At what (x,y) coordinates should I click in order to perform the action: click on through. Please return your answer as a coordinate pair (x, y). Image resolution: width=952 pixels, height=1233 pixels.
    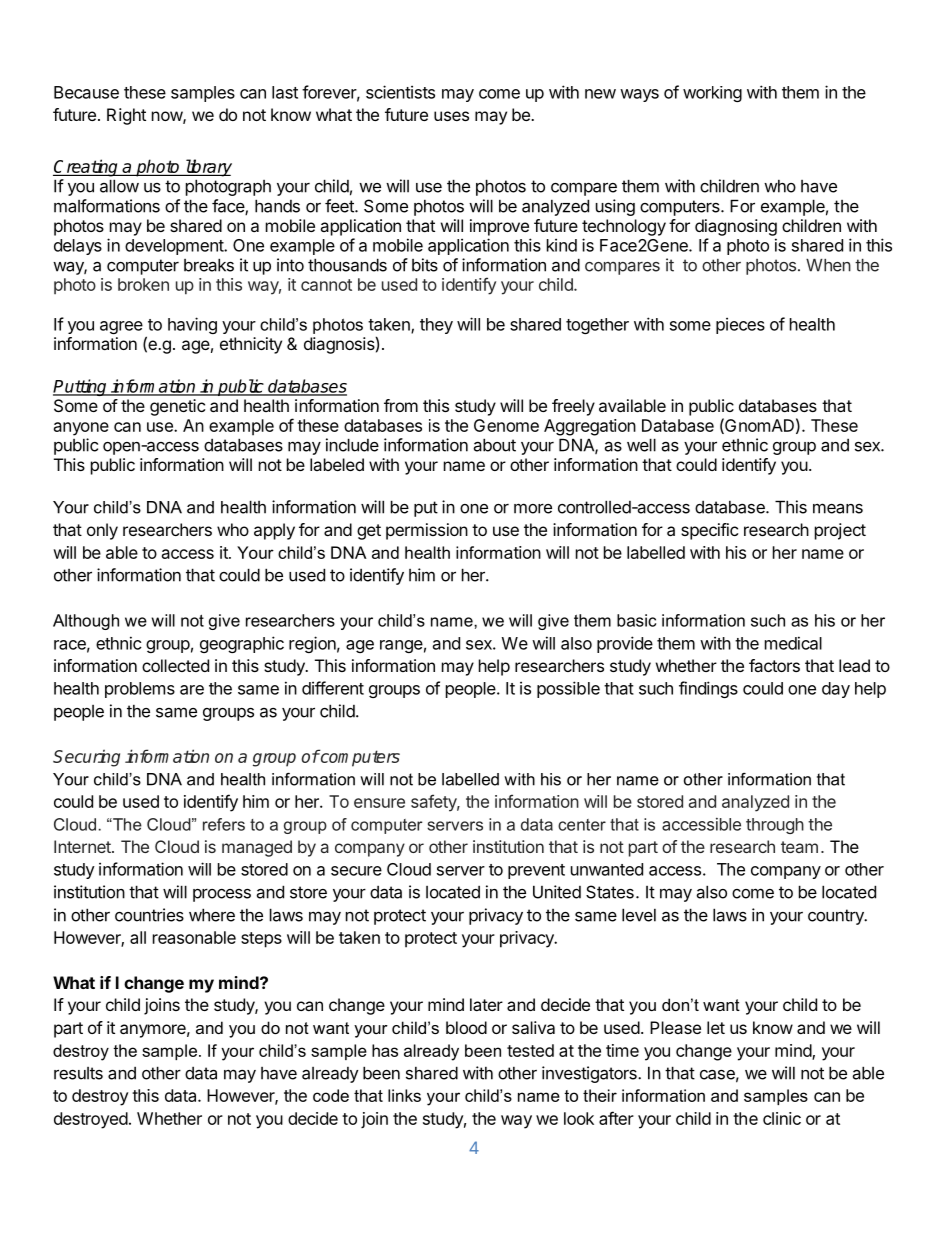
    Looking at the image, I should click on (775, 826).
